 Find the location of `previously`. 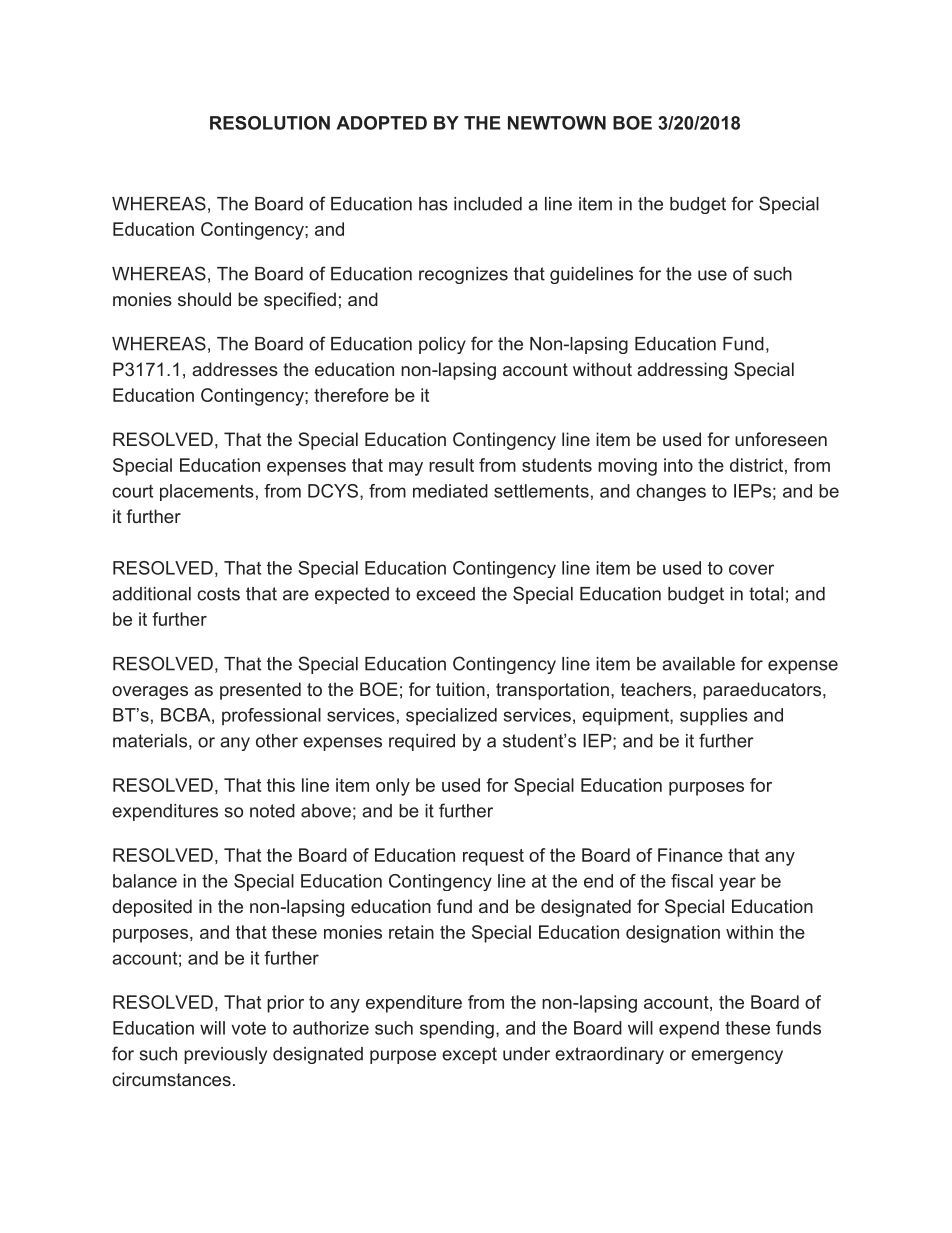

previously is located at coordinates (225, 1055).
